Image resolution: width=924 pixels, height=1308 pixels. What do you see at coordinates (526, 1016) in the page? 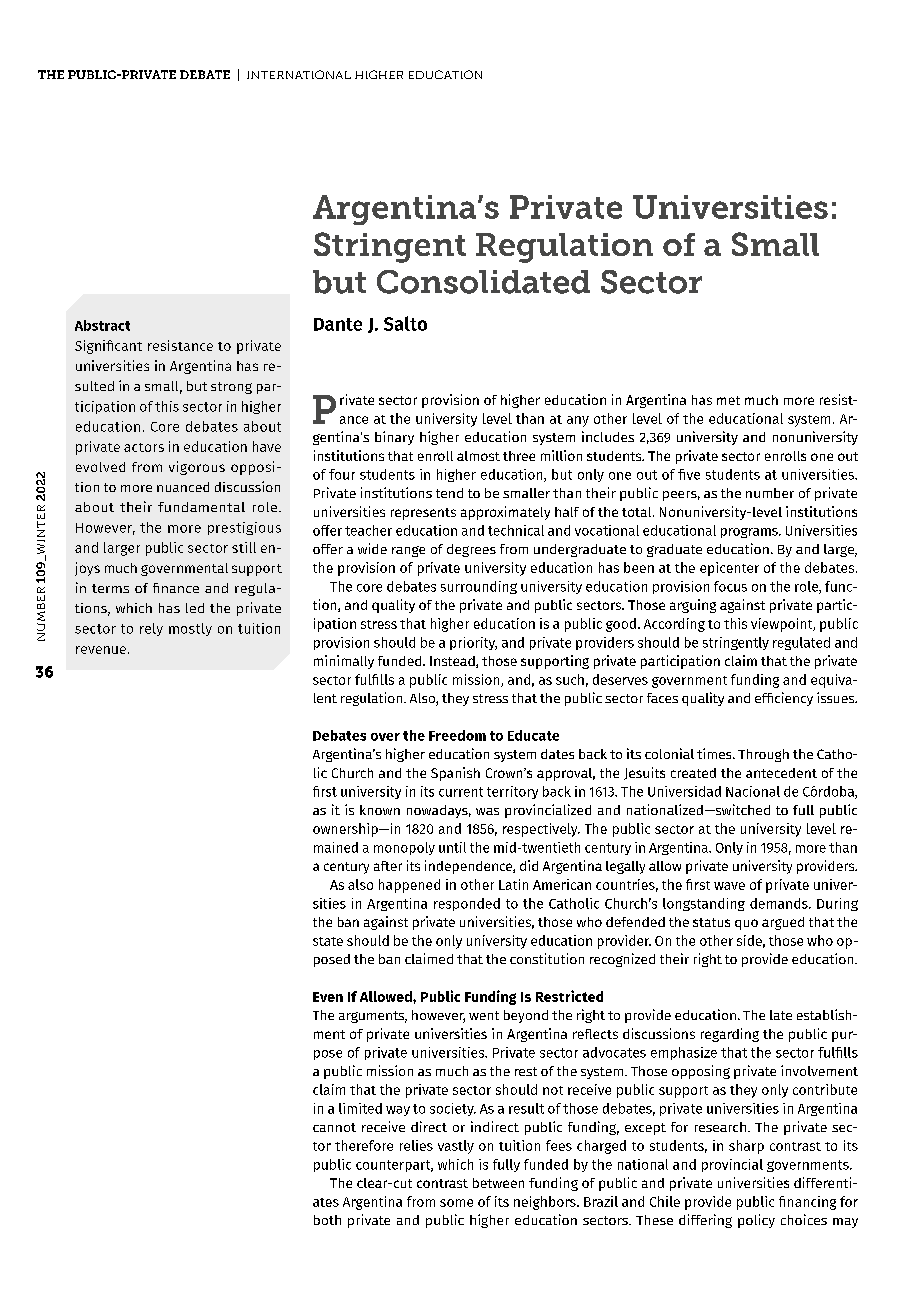
I see `beyond` at bounding box center [526, 1016].
